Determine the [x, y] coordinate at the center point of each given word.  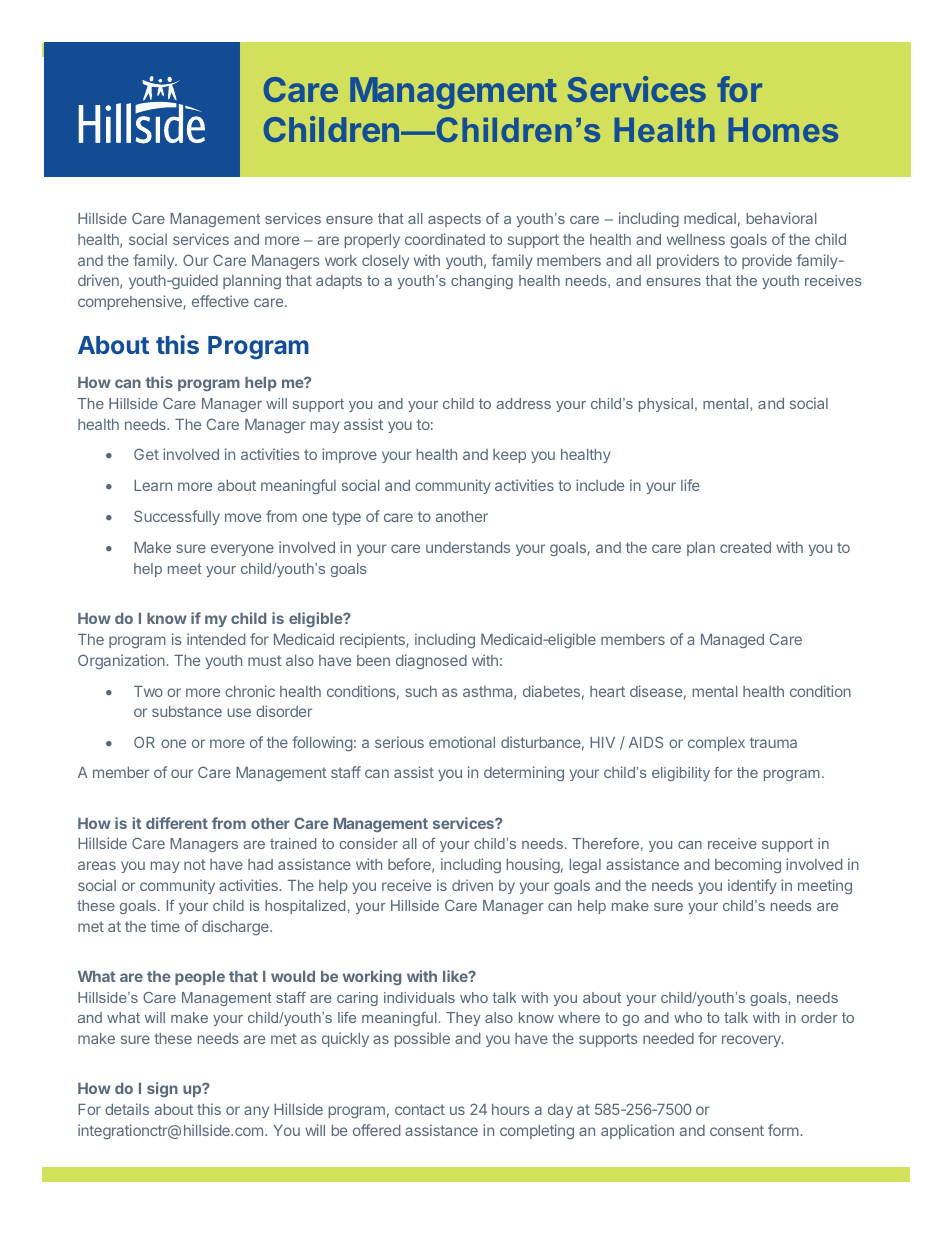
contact [420, 1109]
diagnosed [431, 661]
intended [216, 639]
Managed [732, 641]
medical [710, 218]
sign [162, 1089]
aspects [454, 220]
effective [220, 301]
